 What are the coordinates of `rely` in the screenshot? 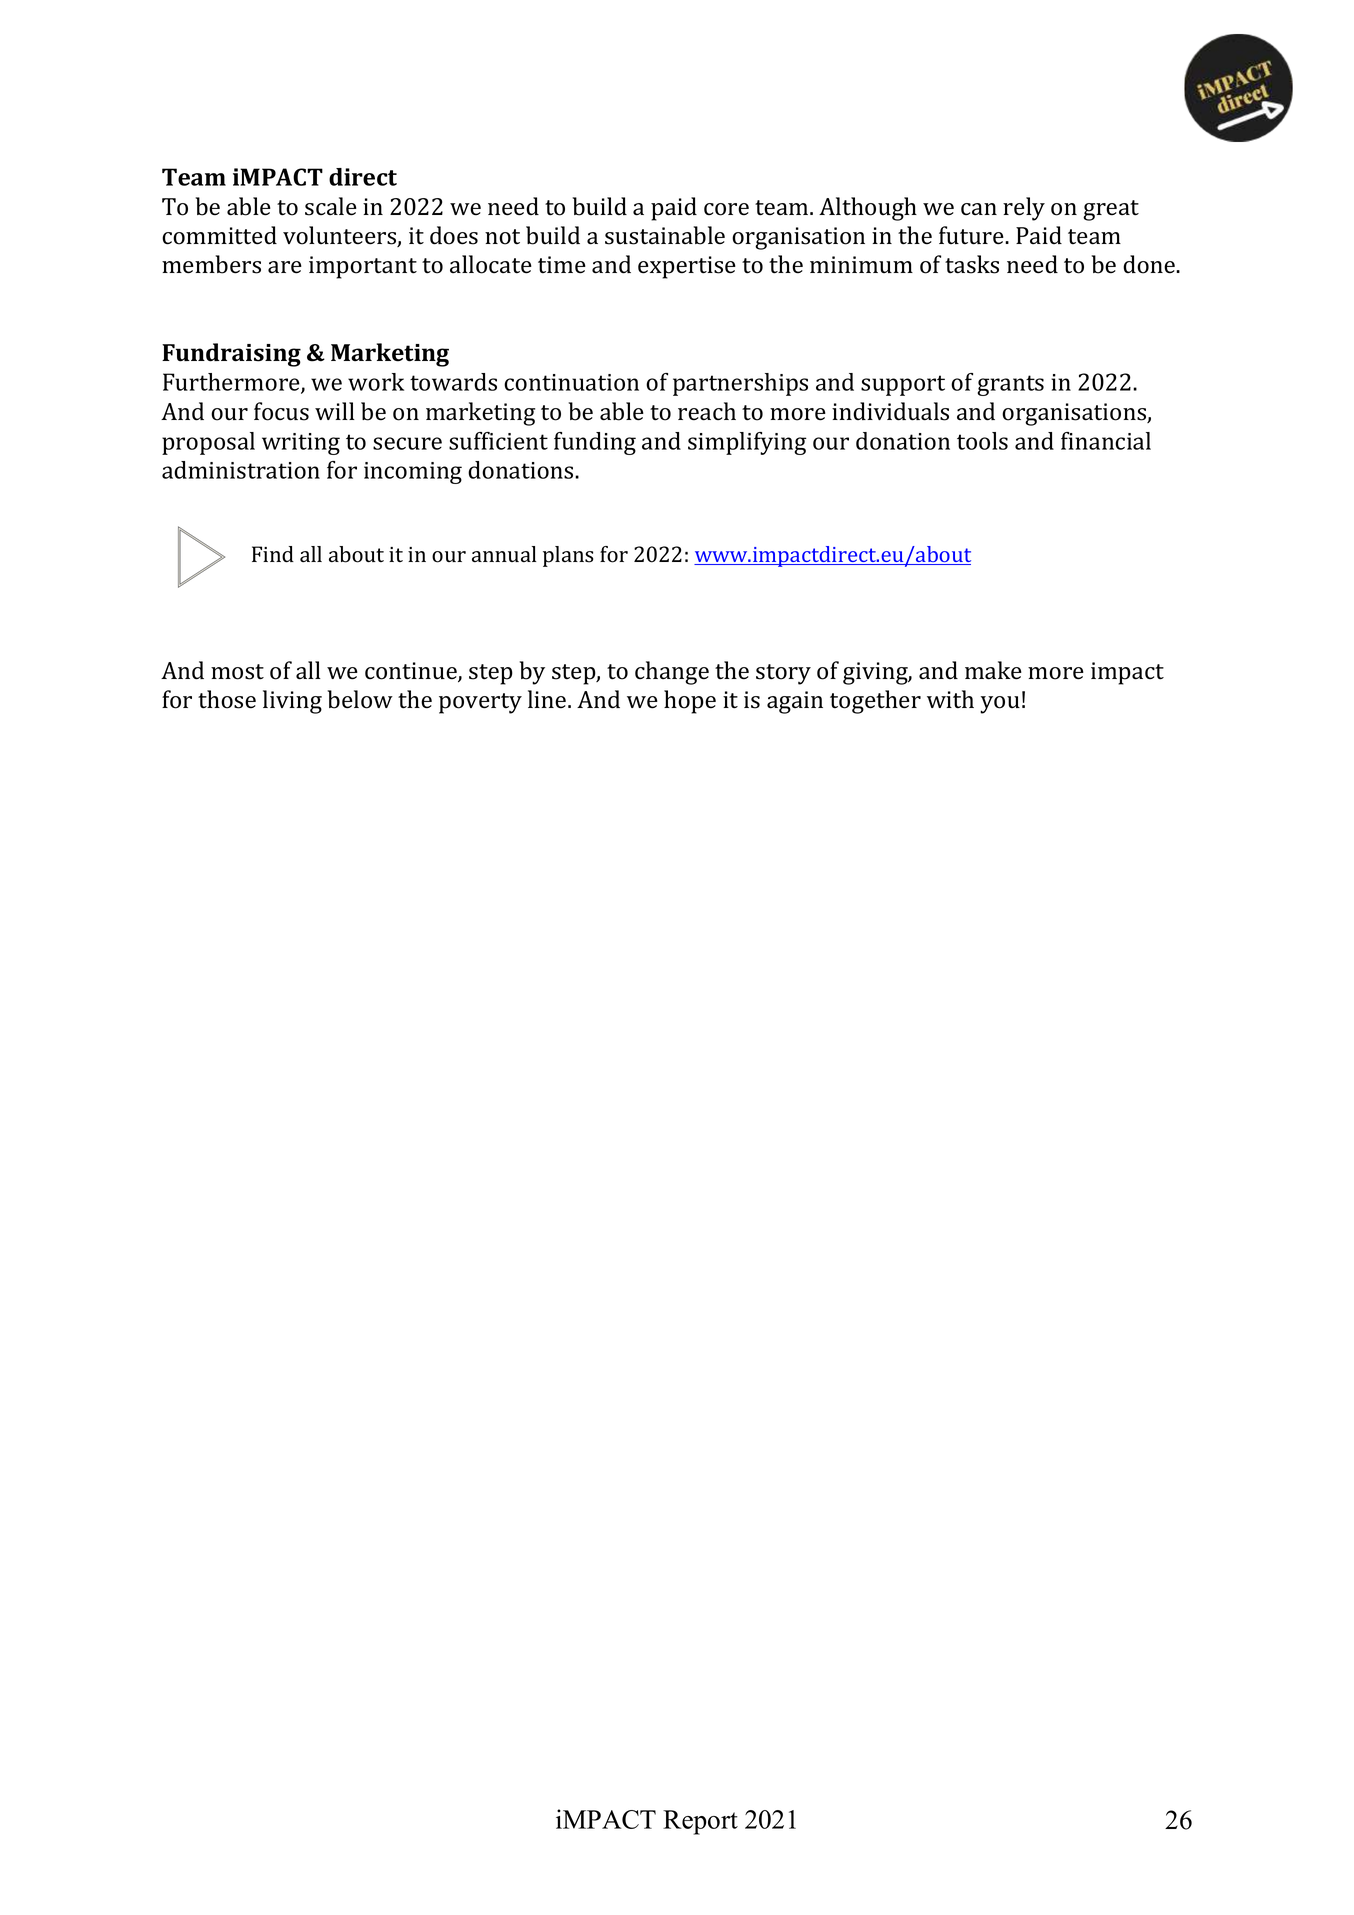 It's located at (1024, 209).
